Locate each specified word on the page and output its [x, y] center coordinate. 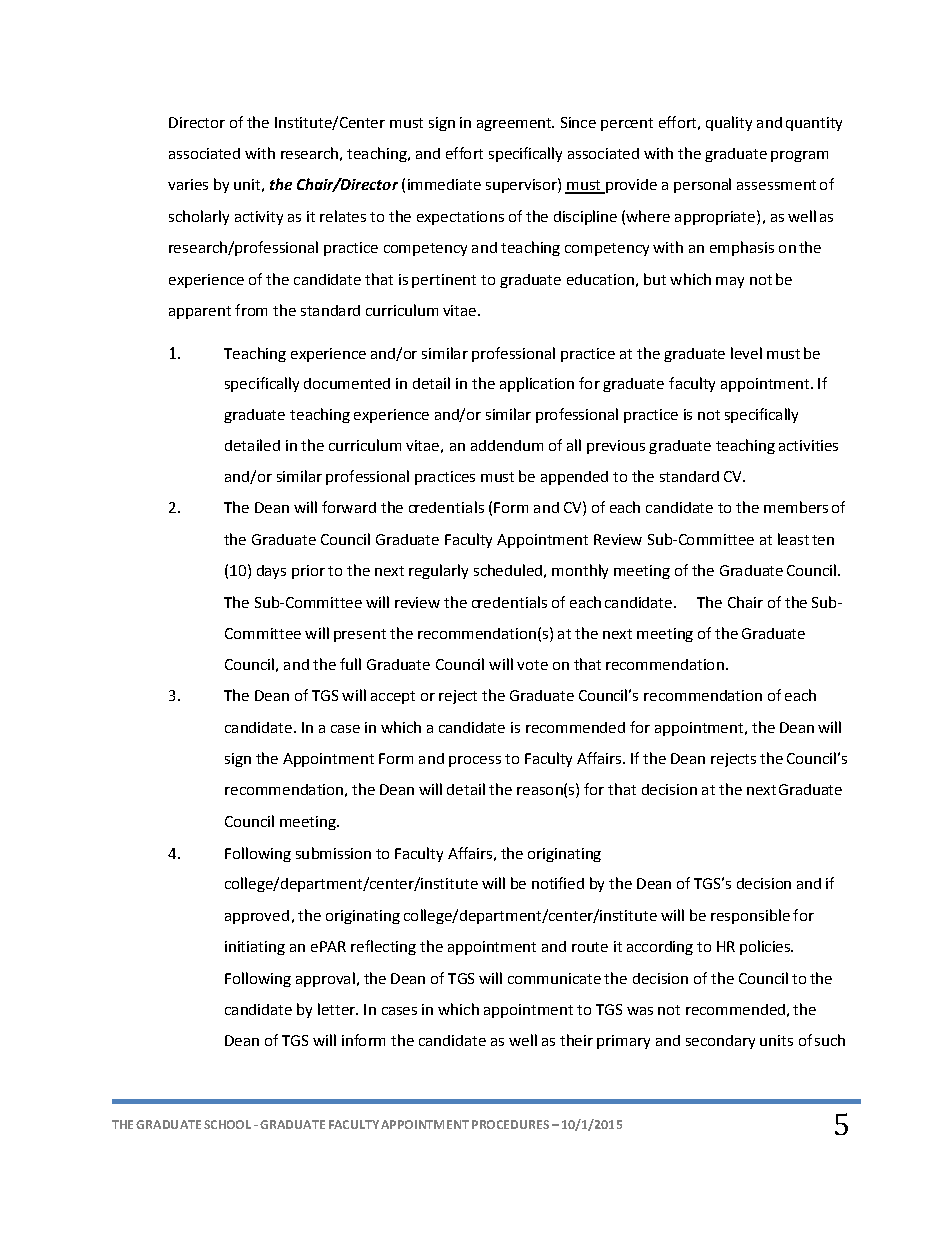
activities [808, 445]
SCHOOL [227, 1124]
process [475, 761]
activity [259, 218]
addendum [507, 445]
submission [333, 853]
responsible [750, 916]
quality [729, 123]
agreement [515, 124]
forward [349, 507]
